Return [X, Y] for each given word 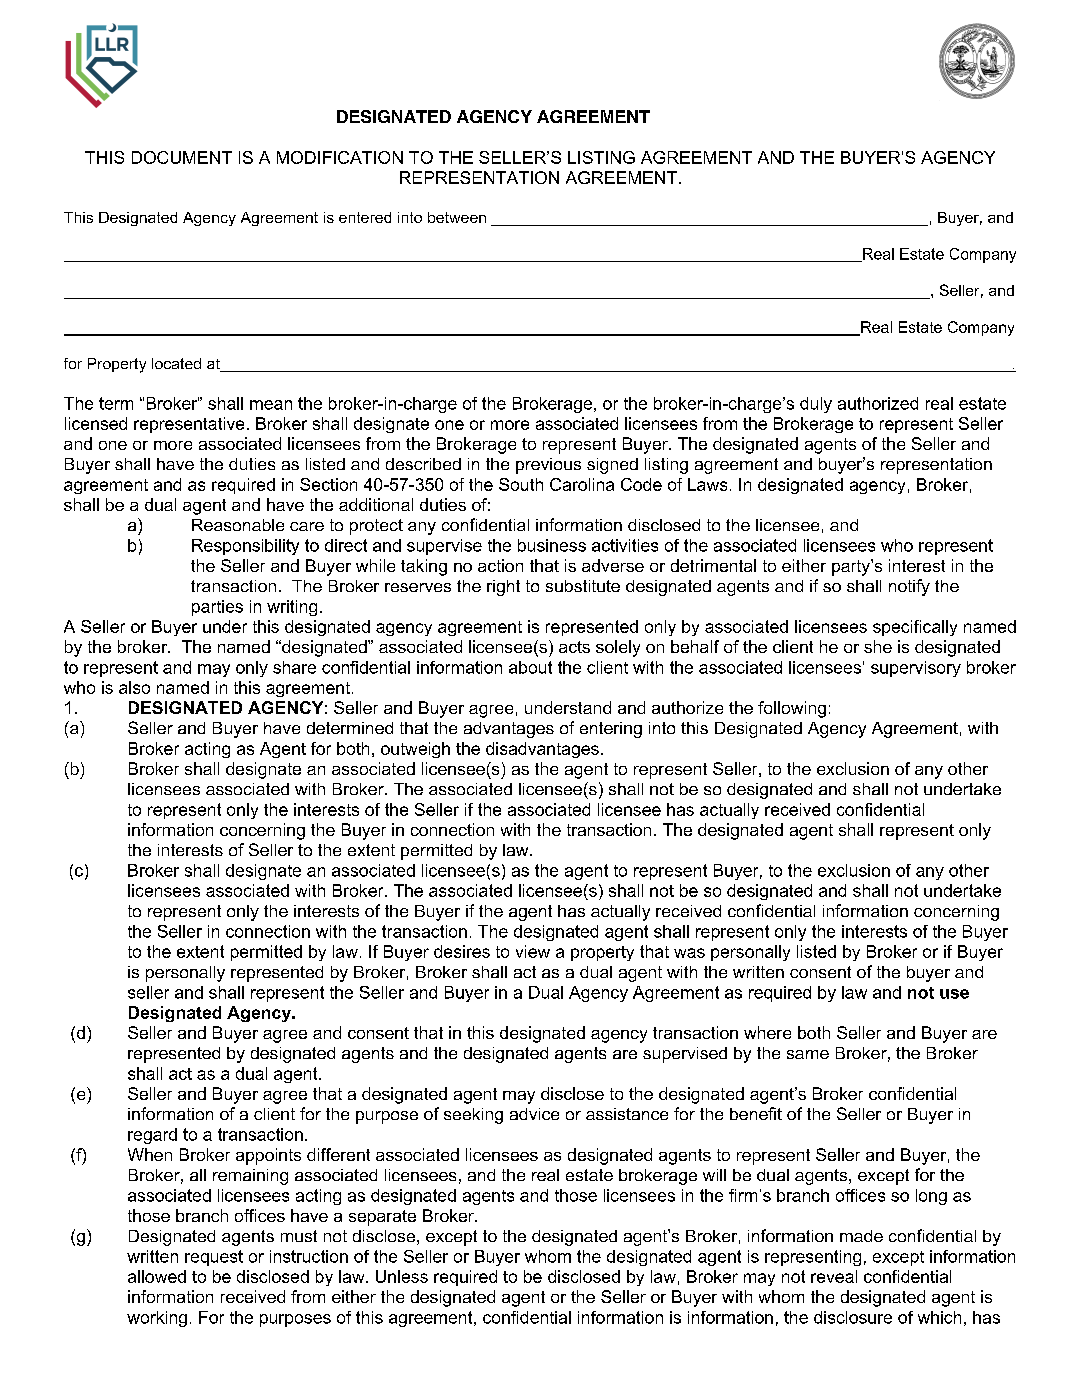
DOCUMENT [182, 157]
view [533, 951]
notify [909, 587]
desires [462, 951]
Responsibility [245, 547]
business [552, 545]
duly [816, 405]
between [457, 217]
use [954, 994]
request [214, 1258]
